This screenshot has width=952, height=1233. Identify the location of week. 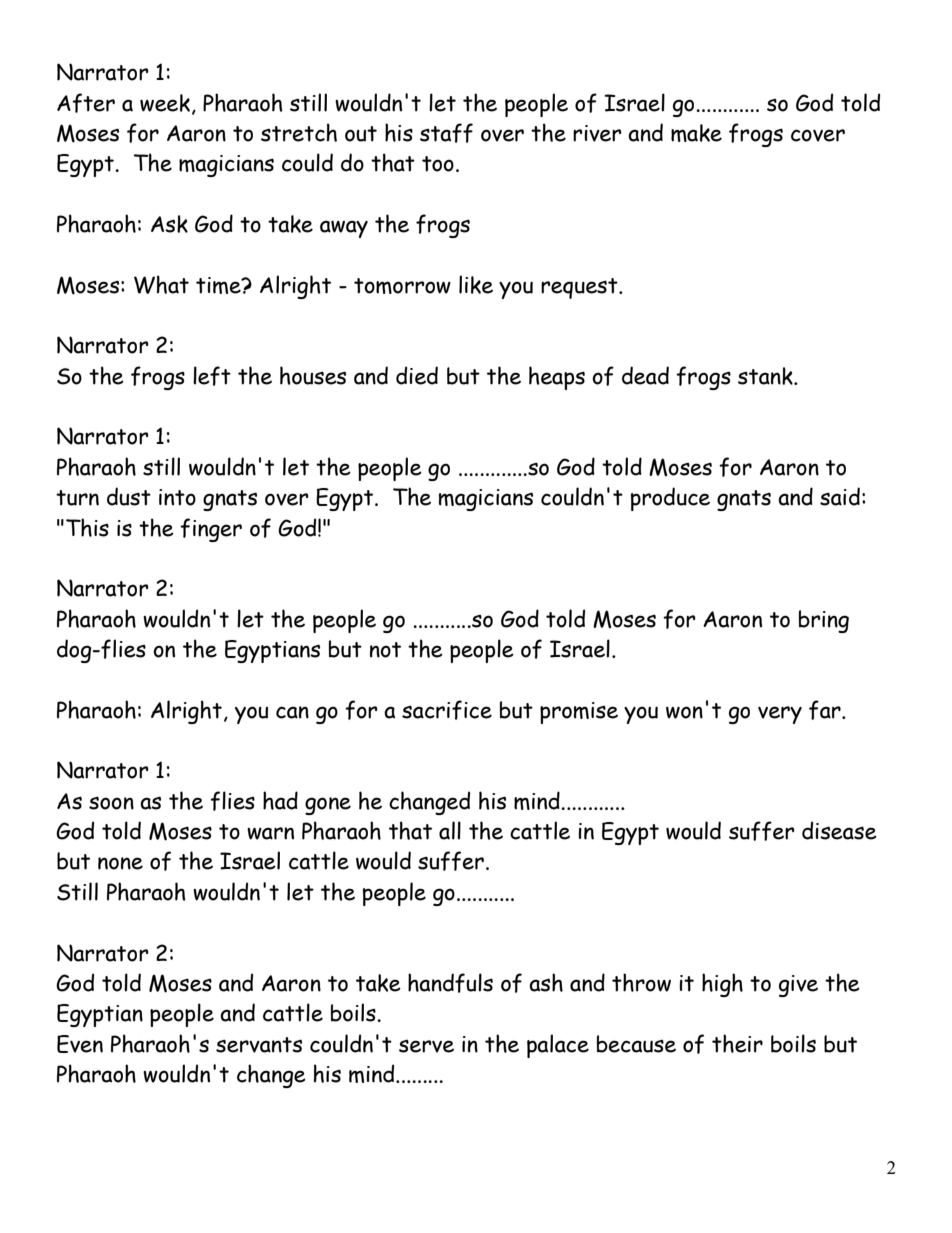
(165, 103).
